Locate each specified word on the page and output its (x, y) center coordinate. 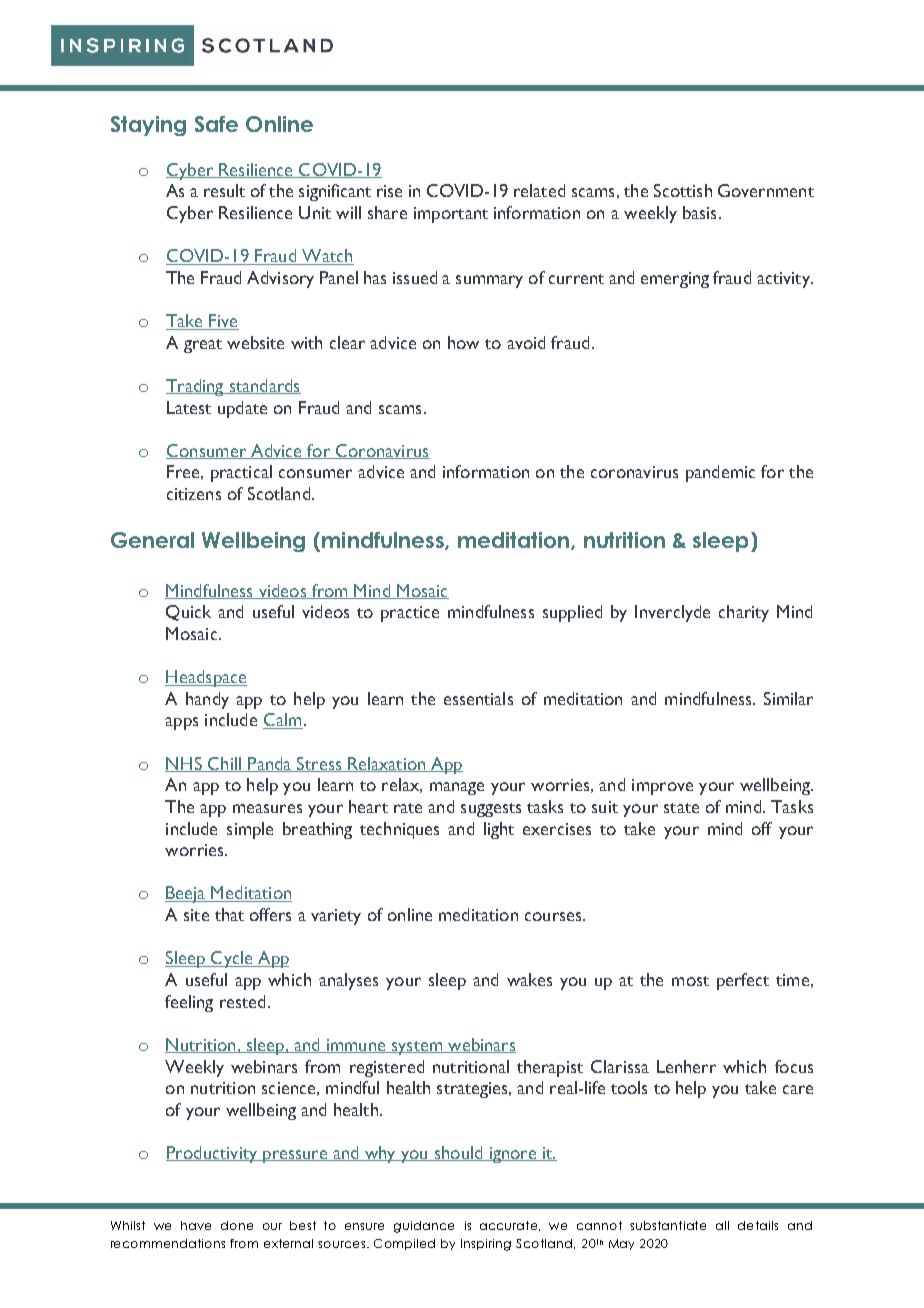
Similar (788, 698)
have (196, 1225)
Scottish (683, 190)
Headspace (206, 678)
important (451, 215)
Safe (216, 124)
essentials (478, 698)
